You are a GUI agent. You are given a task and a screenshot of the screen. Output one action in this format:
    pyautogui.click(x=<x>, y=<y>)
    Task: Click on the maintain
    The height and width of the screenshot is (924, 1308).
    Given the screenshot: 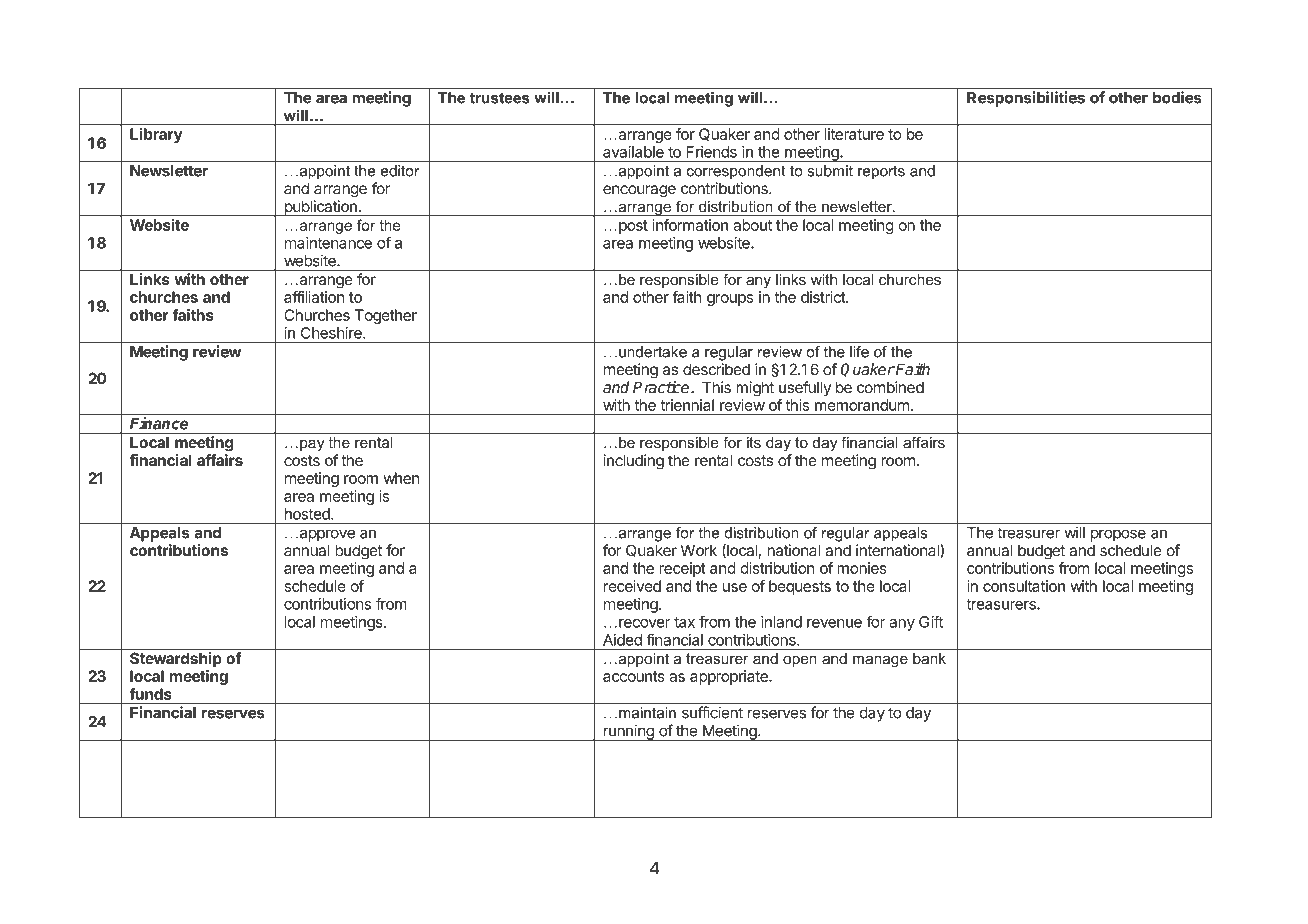 What is the action you would take?
    pyautogui.click(x=647, y=713)
